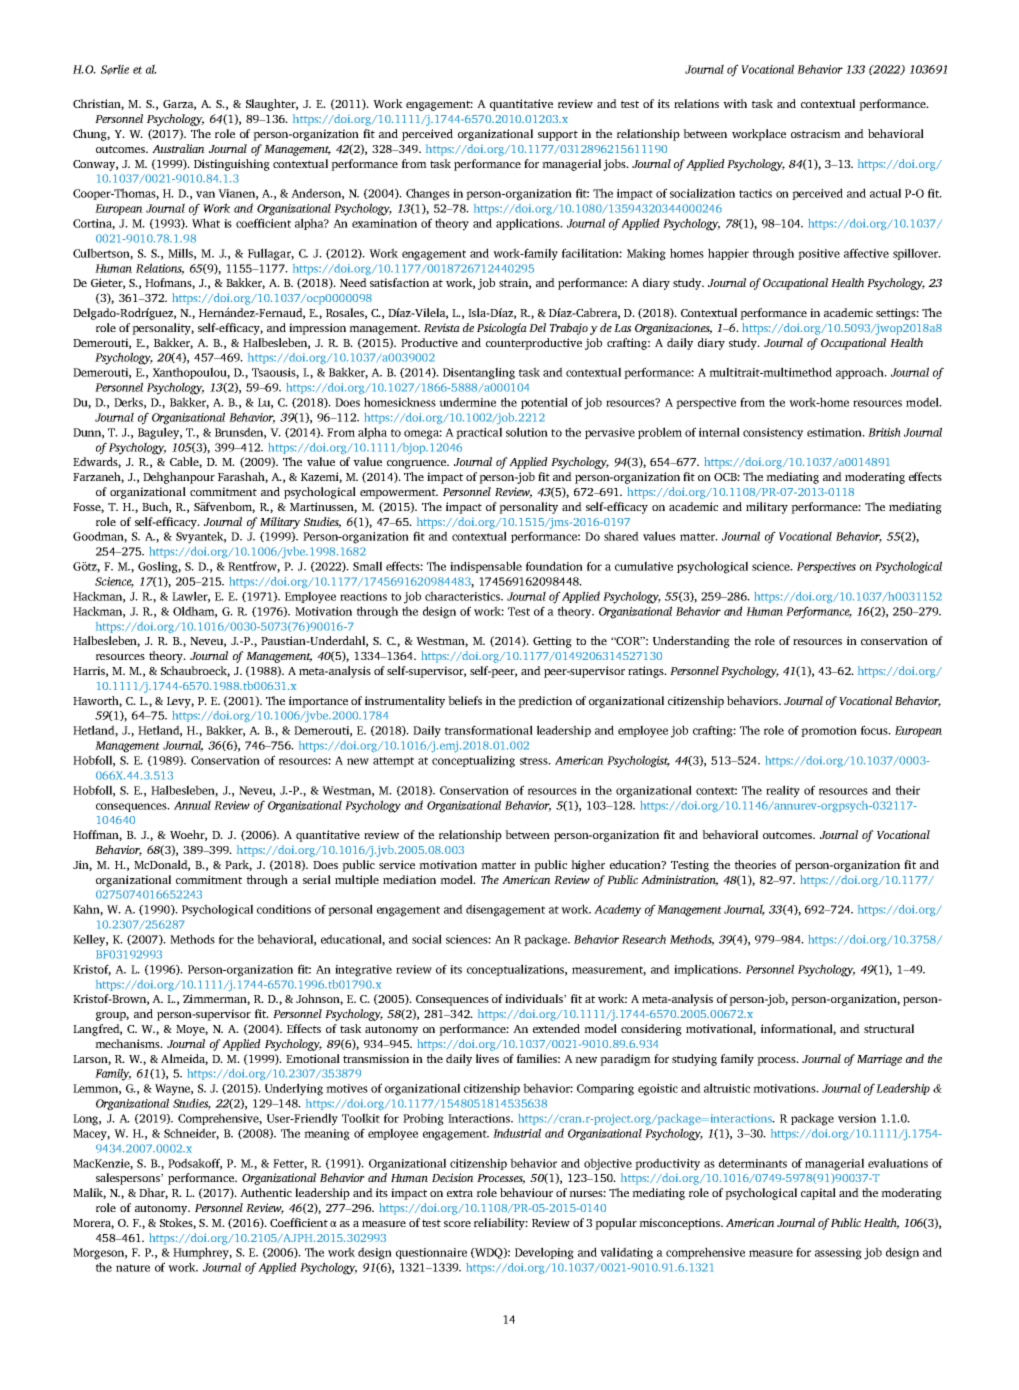 This screenshot has width=1019, height=1390. I want to click on support, so click(558, 135).
